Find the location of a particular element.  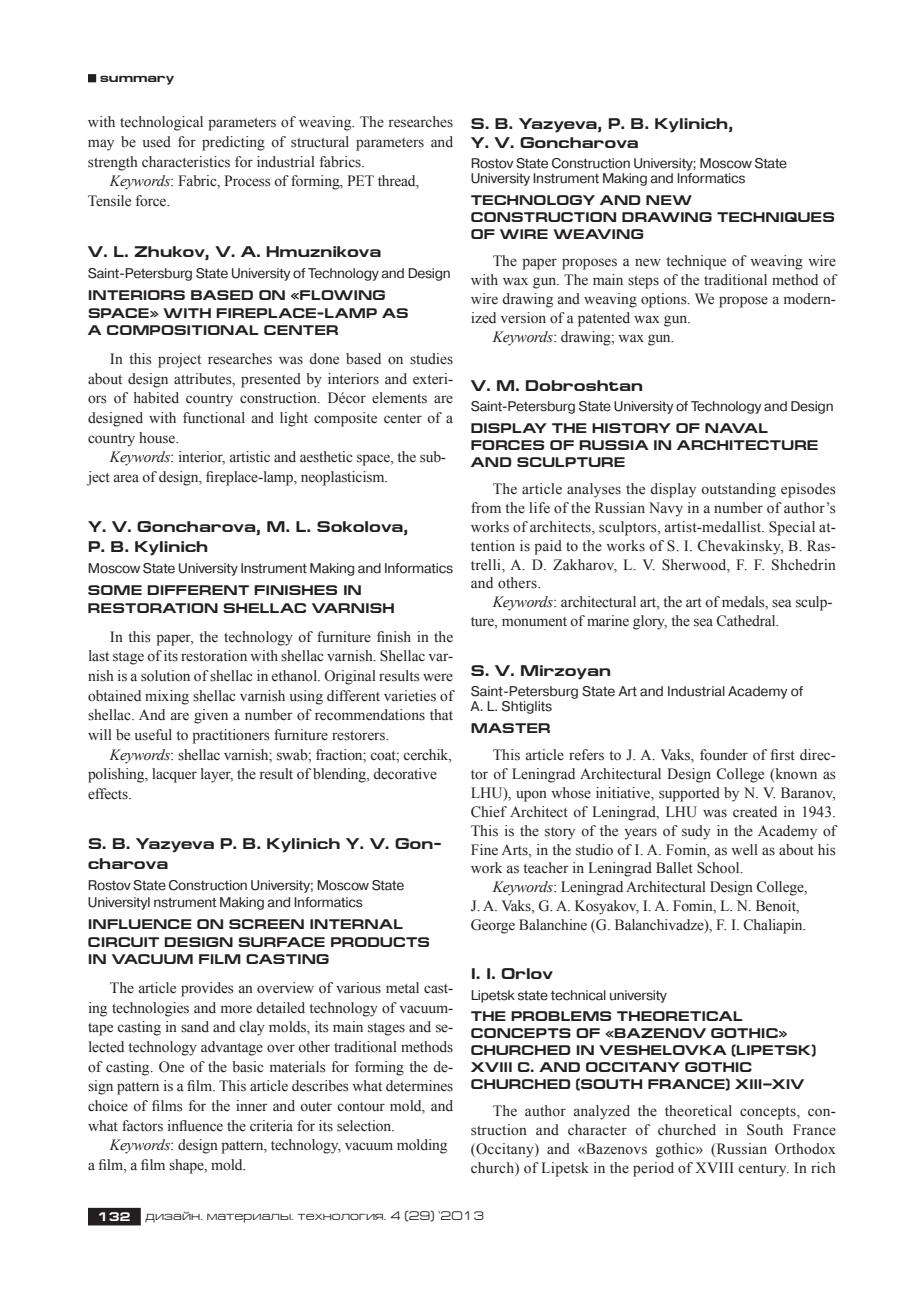

SCREEN is located at coordinates (266, 924).
